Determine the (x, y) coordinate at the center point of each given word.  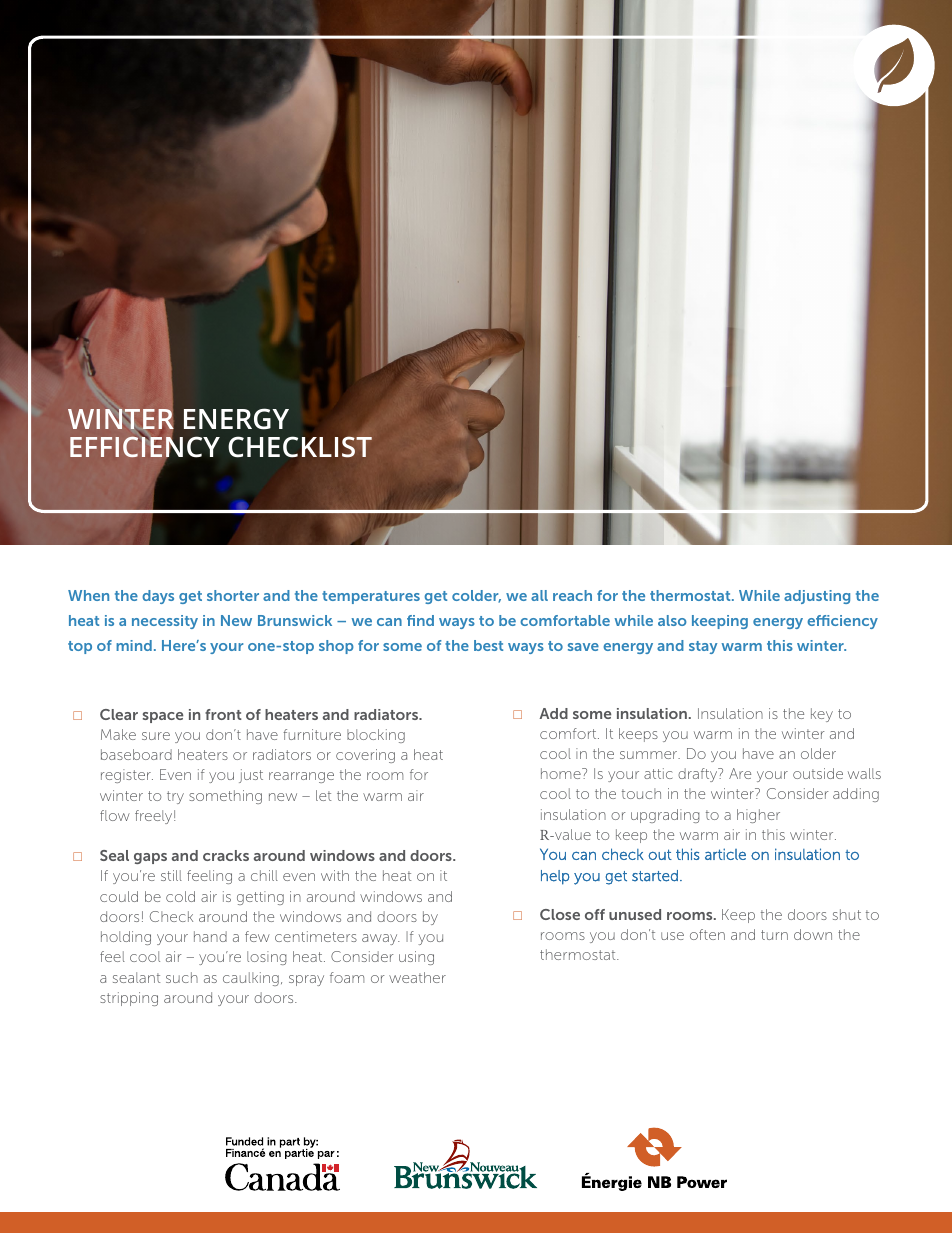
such (182, 977)
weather (417, 977)
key (822, 715)
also (672, 620)
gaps (150, 858)
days (158, 597)
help (555, 877)
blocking (376, 736)
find (420, 620)
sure (156, 736)
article (725, 854)
